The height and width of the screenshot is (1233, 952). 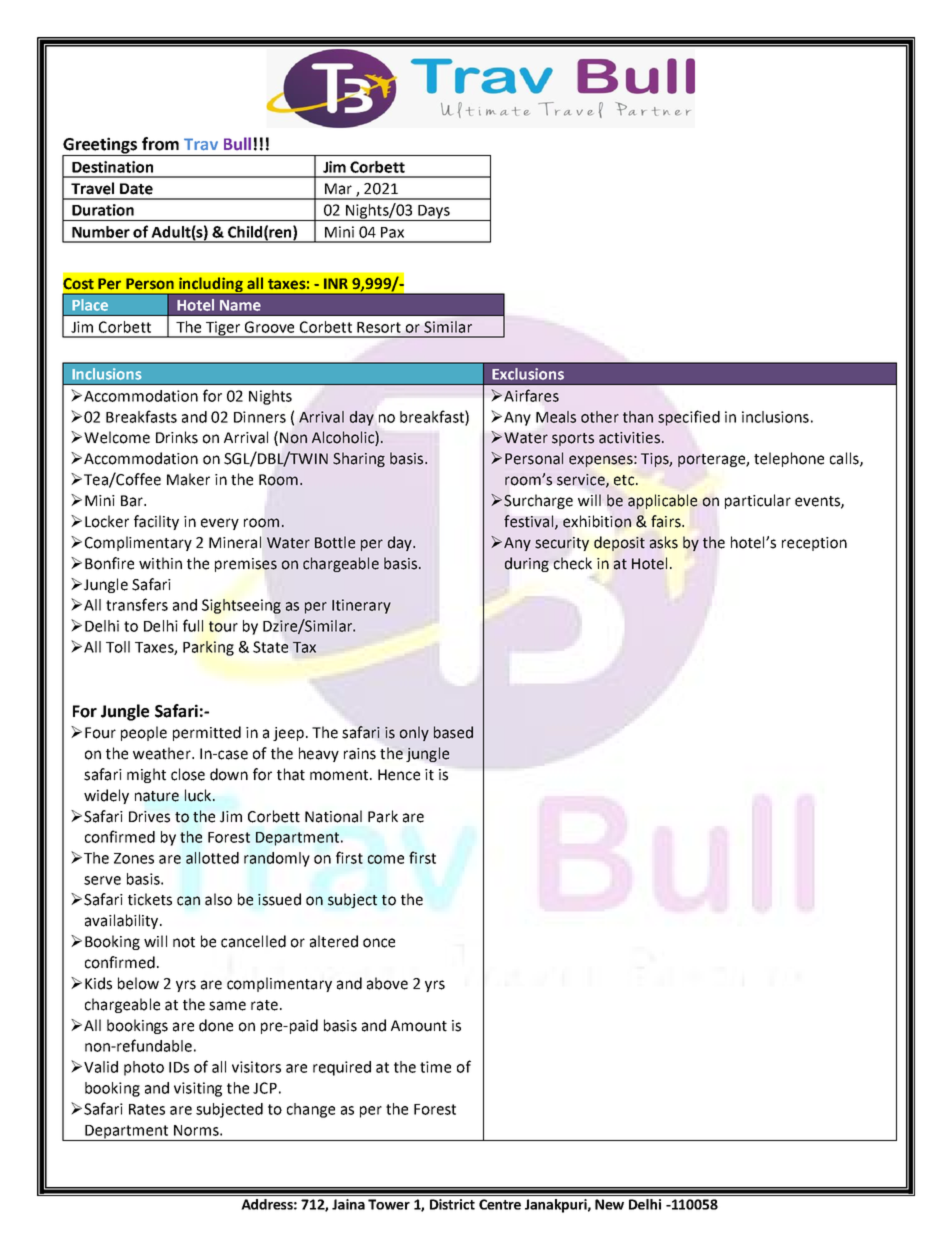 What do you see at coordinates (160, 144) in the screenshot?
I see `from` at bounding box center [160, 144].
